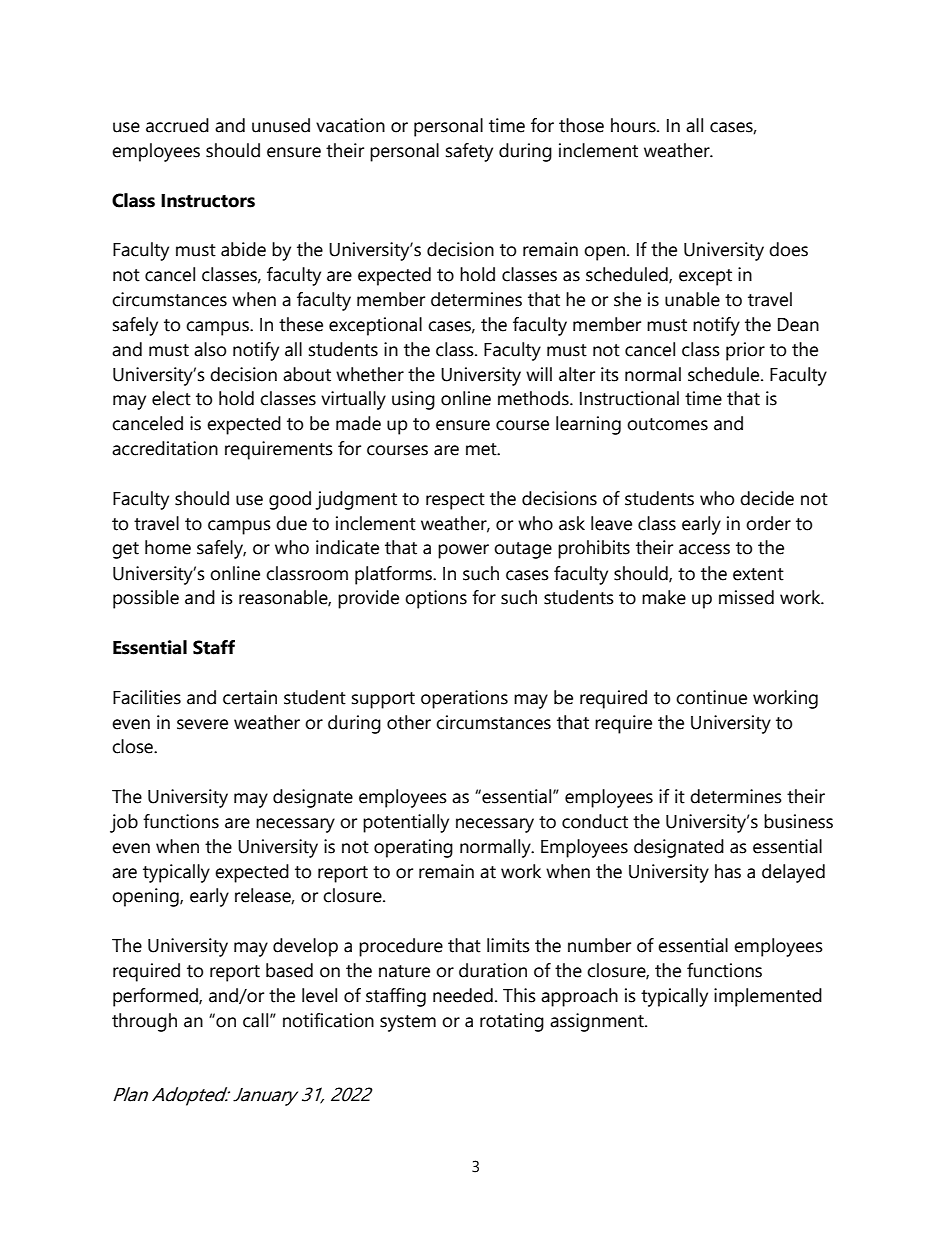 The height and width of the document is (1233, 952). I want to click on home, so click(168, 547).
